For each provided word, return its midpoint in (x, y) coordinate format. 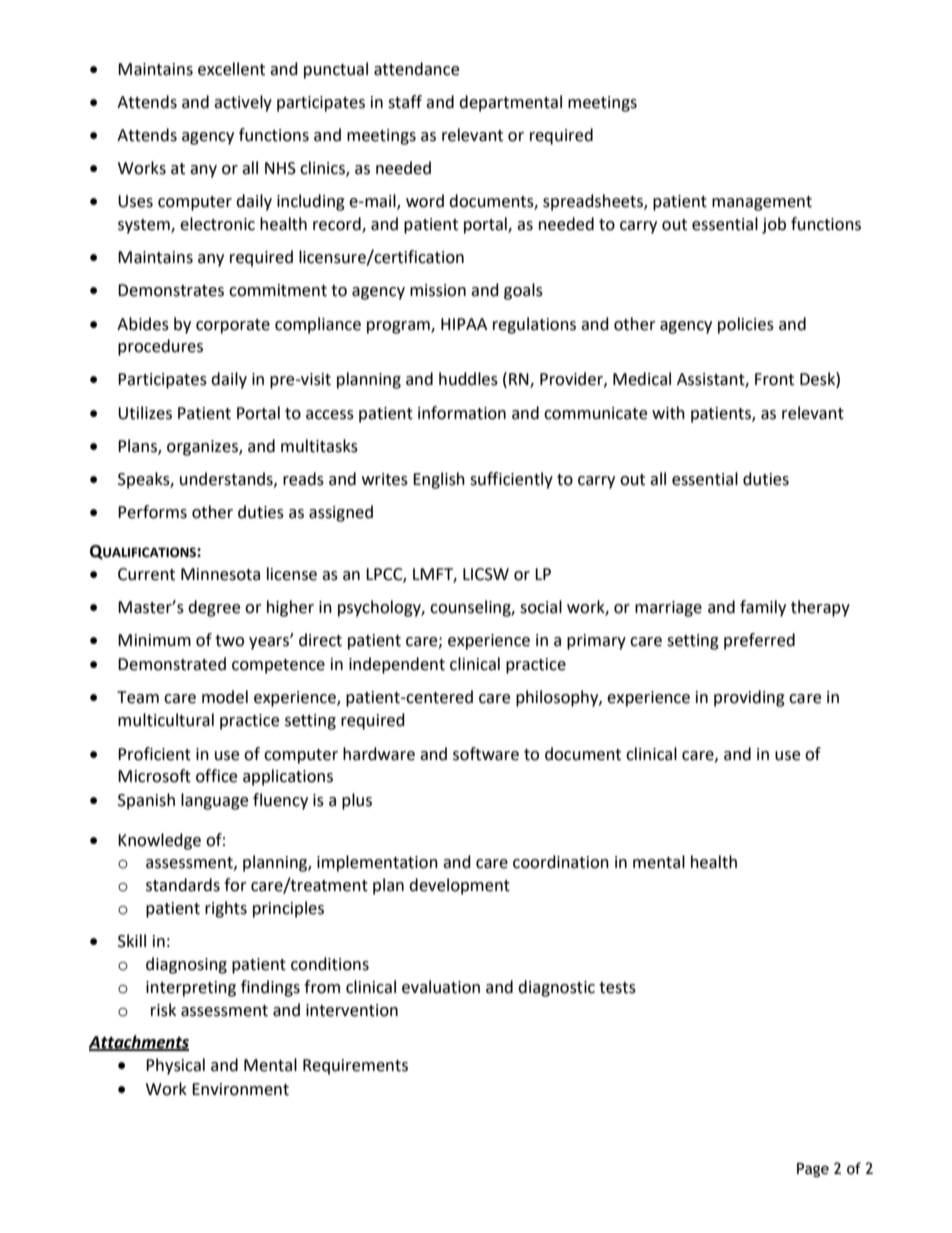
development (459, 886)
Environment (240, 1089)
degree (214, 608)
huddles (468, 379)
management (762, 203)
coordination (561, 862)
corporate (233, 326)
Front (774, 379)
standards (183, 885)
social (541, 607)
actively (243, 103)
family (763, 608)
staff (405, 102)
